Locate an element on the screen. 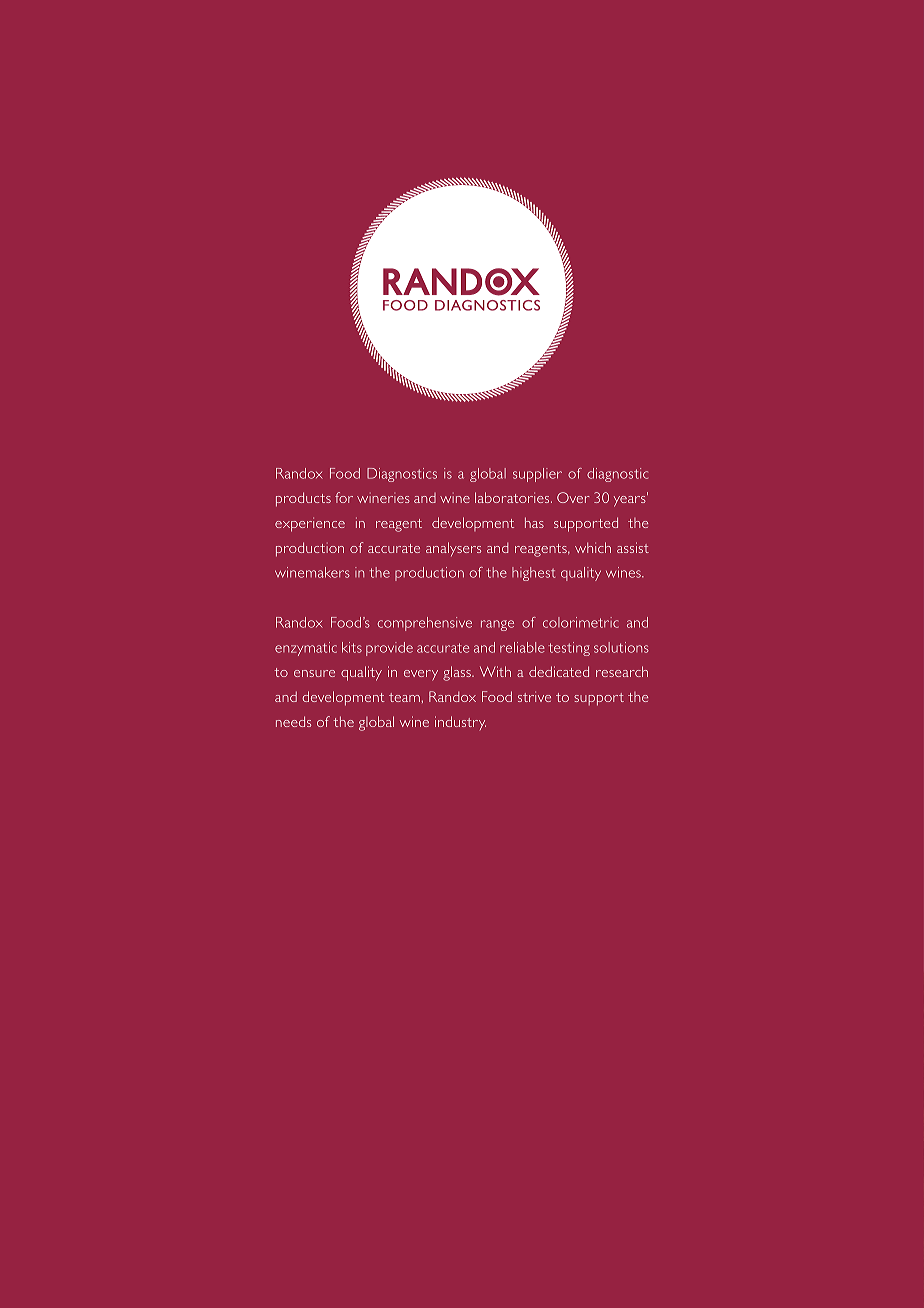 Image resolution: width=924 pixels, height=1308 pixels. experience is located at coordinates (310, 524).
